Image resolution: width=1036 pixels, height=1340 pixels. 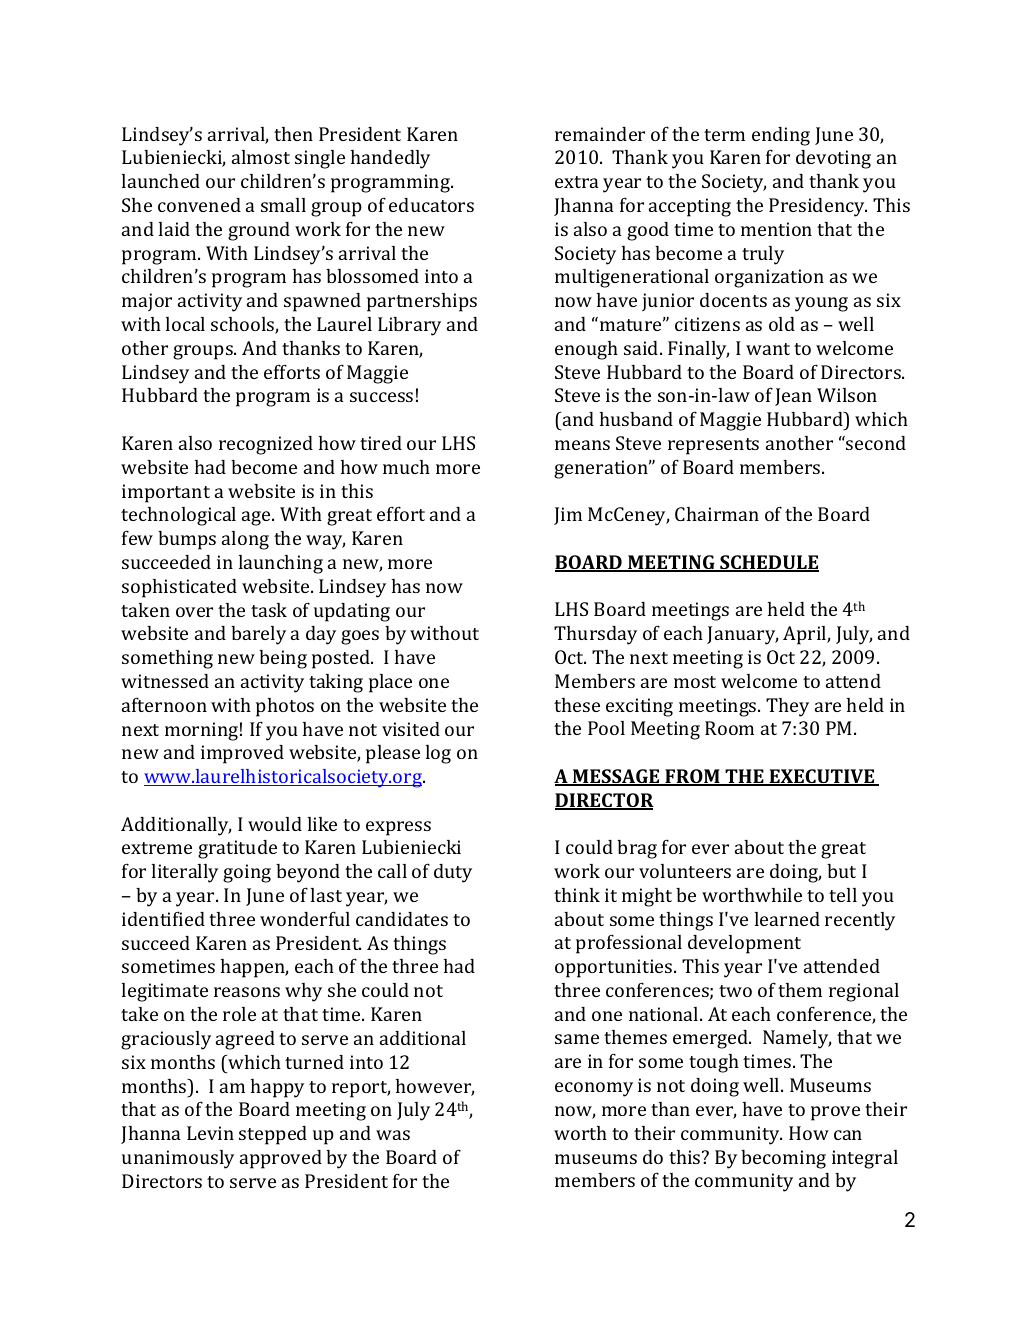 What do you see at coordinates (787, 919) in the image?
I see `learned` at bounding box center [787, 919].
